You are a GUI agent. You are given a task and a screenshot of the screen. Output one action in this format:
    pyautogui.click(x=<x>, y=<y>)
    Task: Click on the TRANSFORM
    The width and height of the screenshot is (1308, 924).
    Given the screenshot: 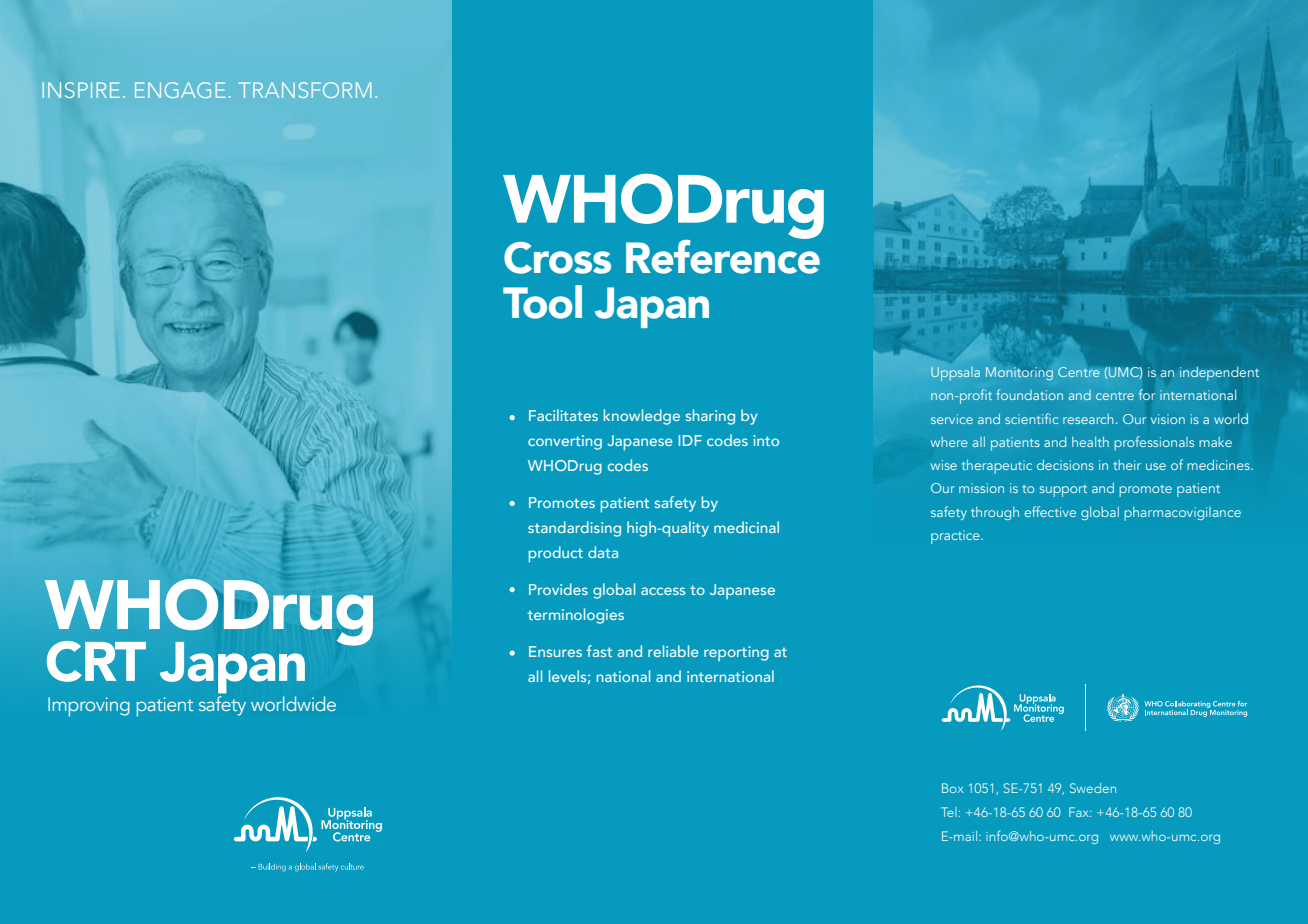 What is the action you would take?
    pyautogui.click(x=305, y=90)
